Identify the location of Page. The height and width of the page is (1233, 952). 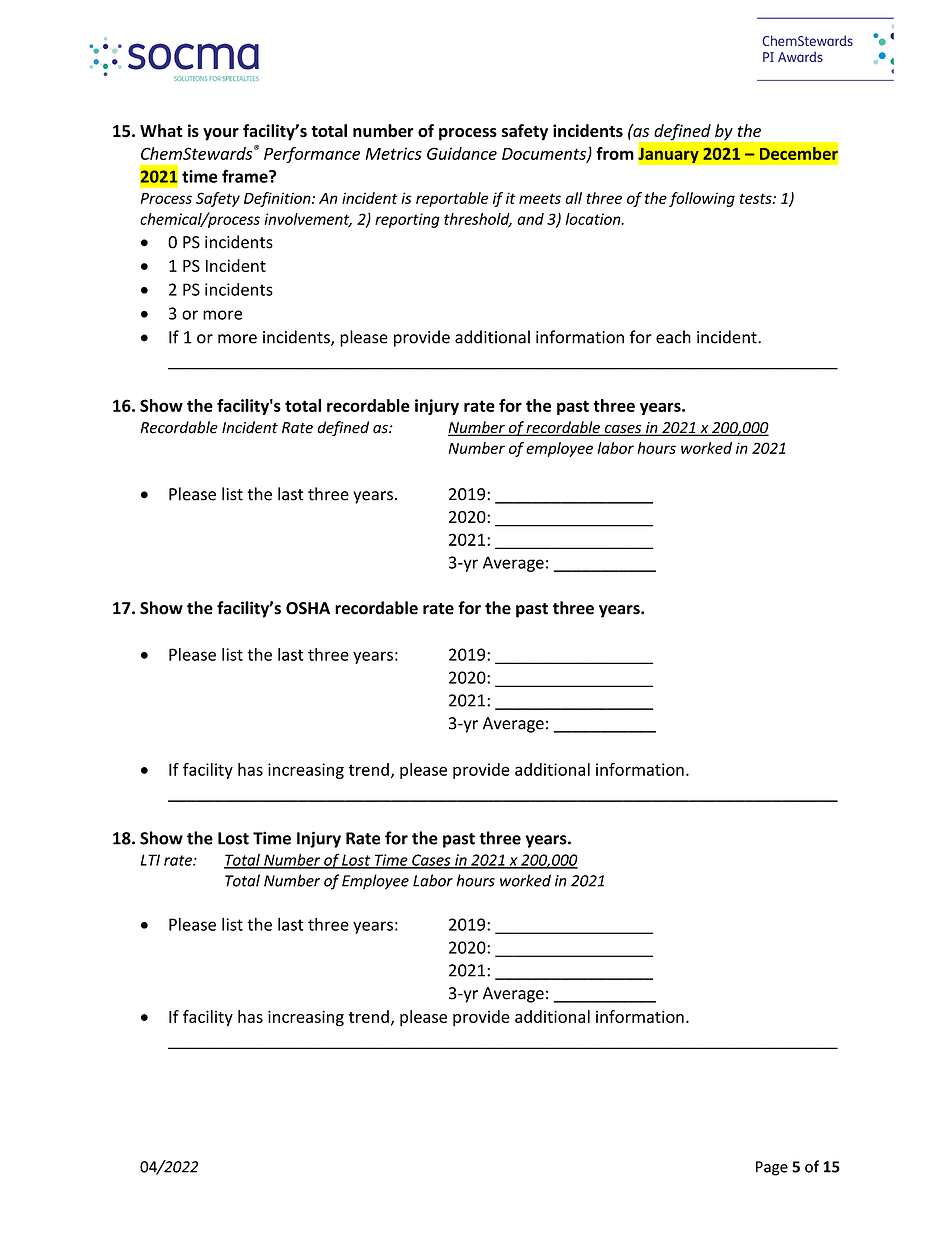
(772, 1168).
